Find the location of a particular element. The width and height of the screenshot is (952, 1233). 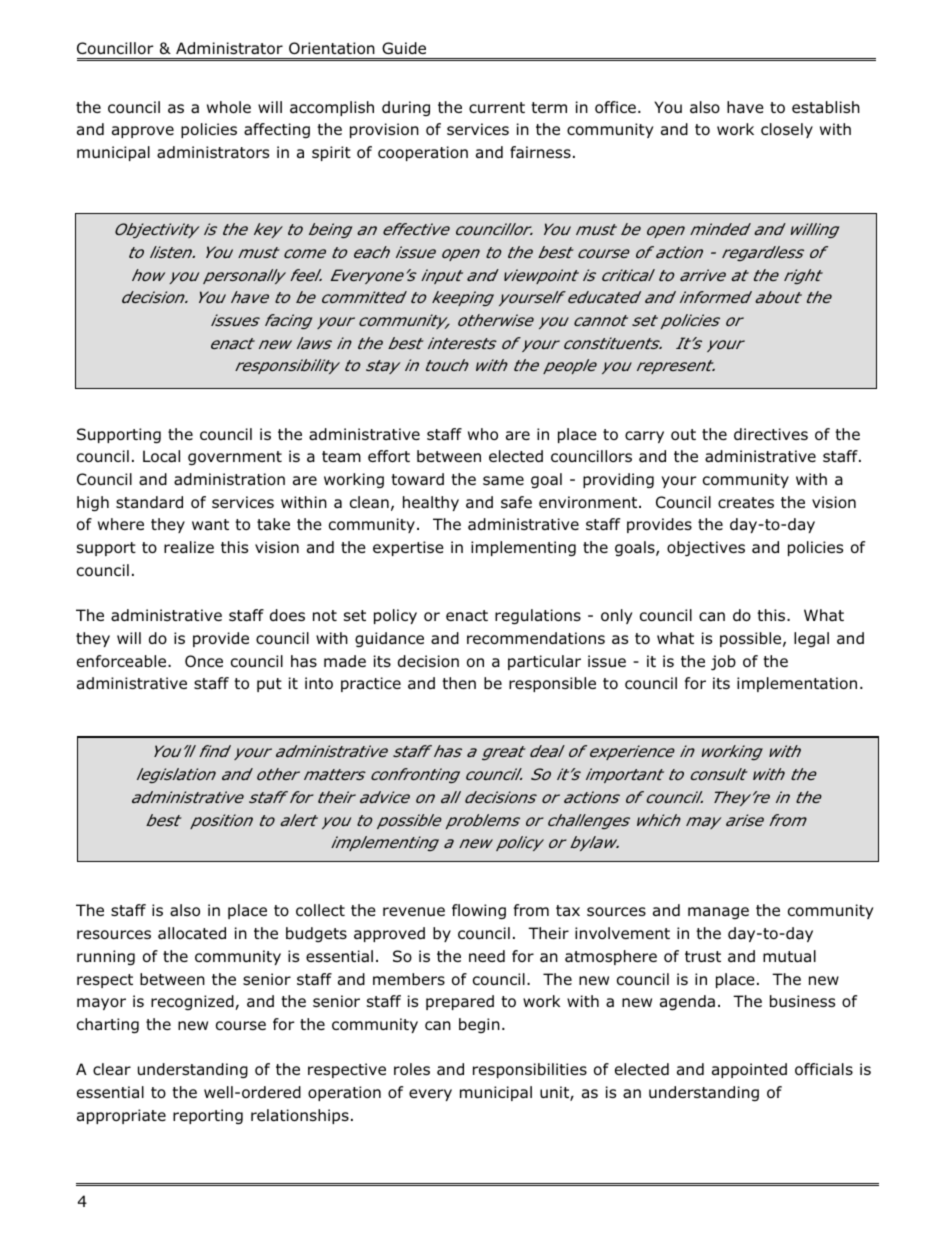

appointed is located at coordinates (749, 1070).
